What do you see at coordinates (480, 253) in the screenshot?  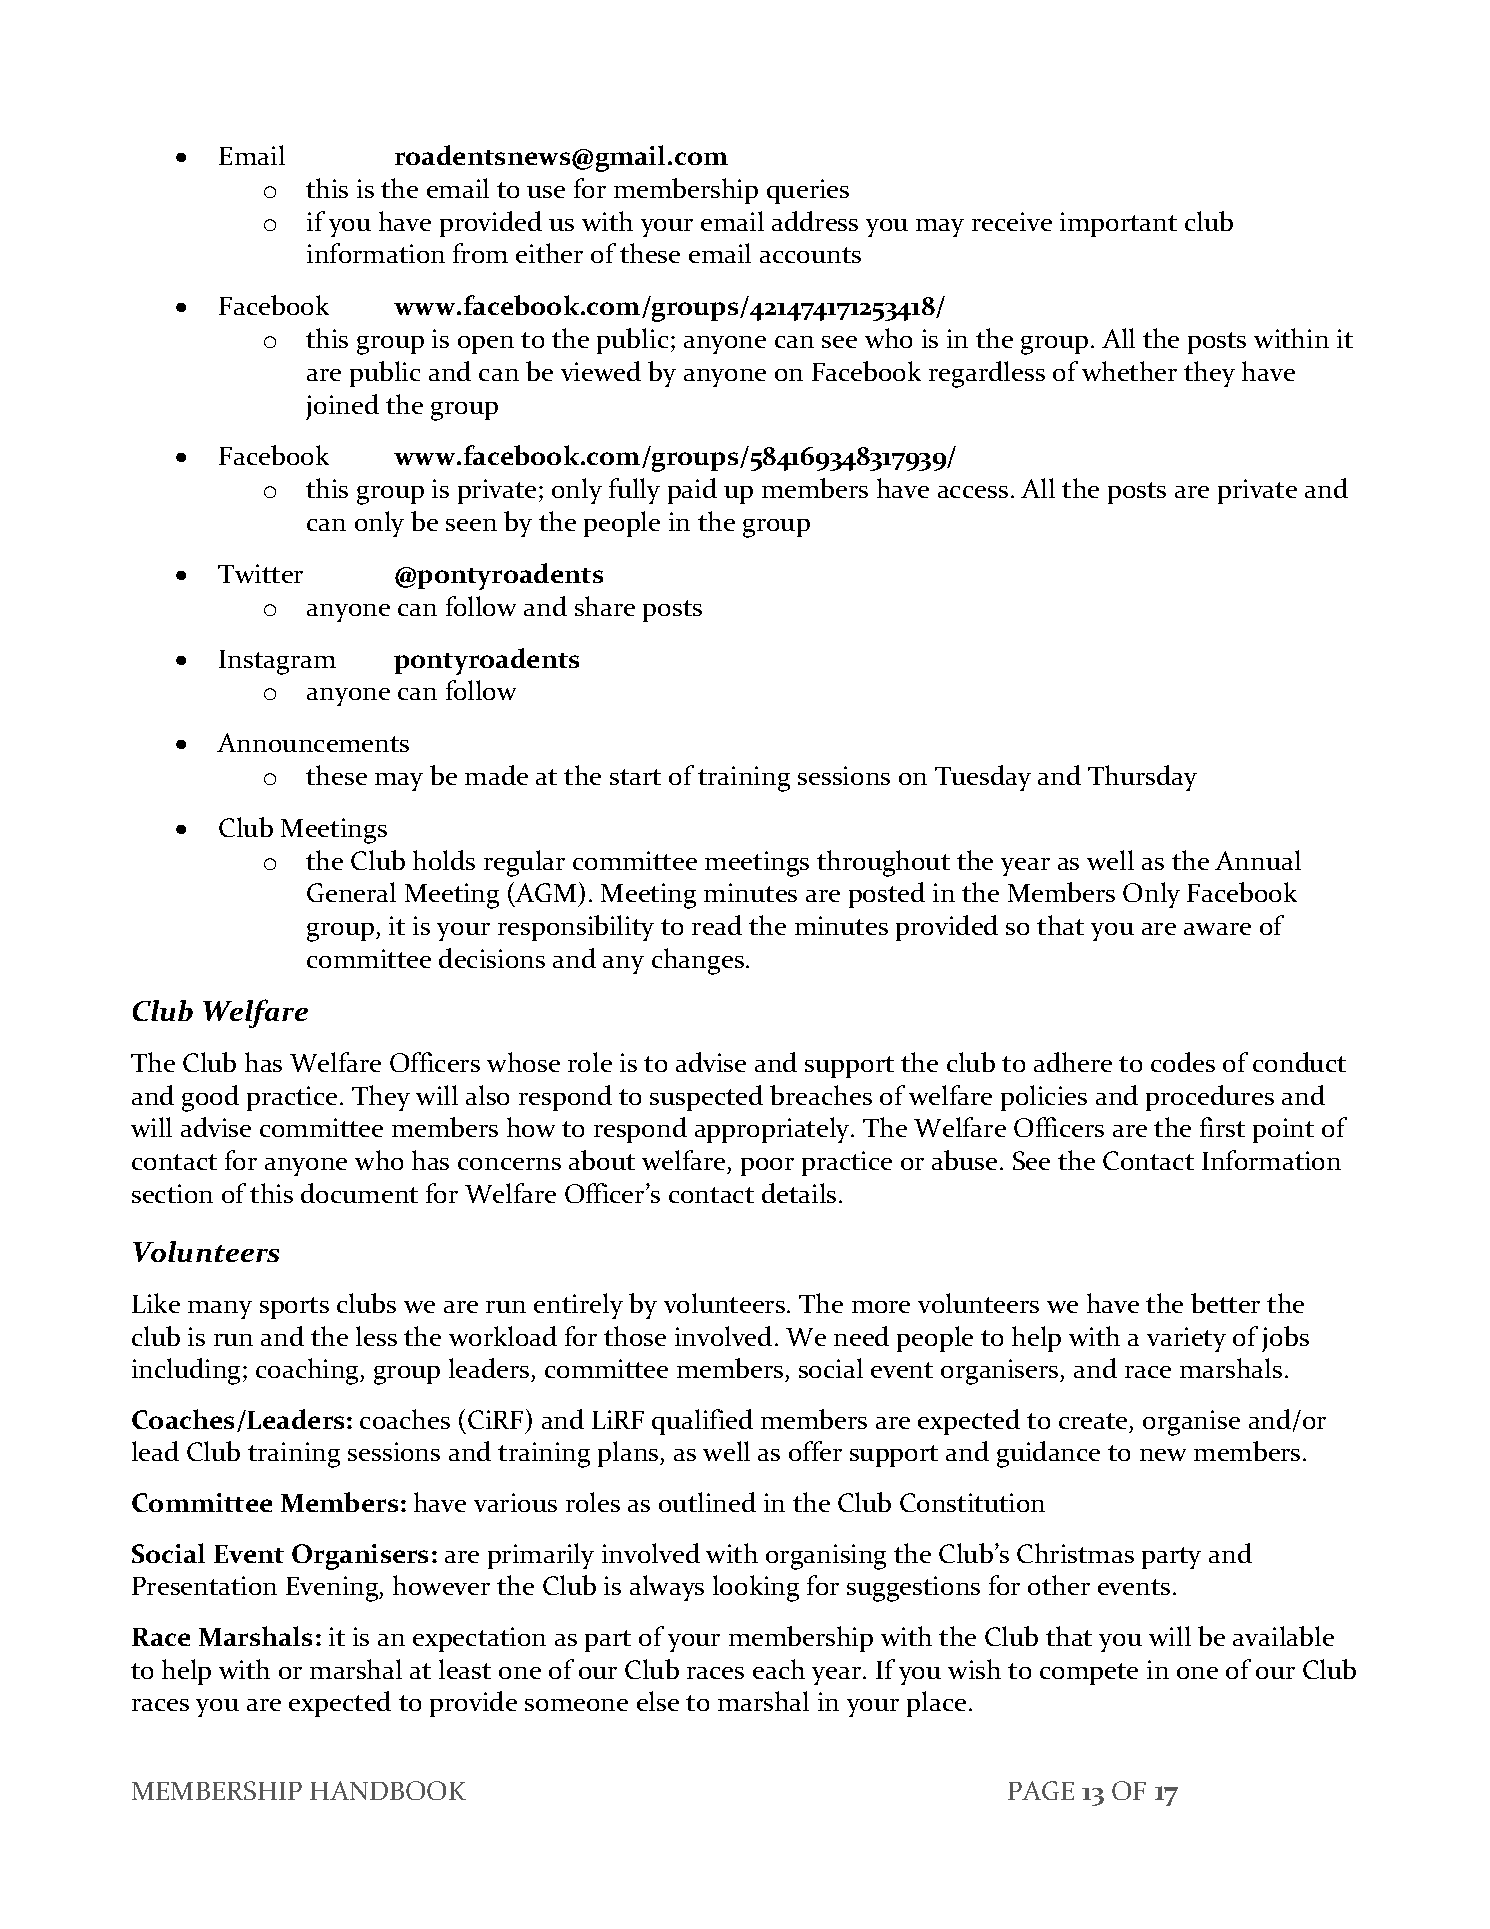 I see `from` at bounding box center [480, 253].
